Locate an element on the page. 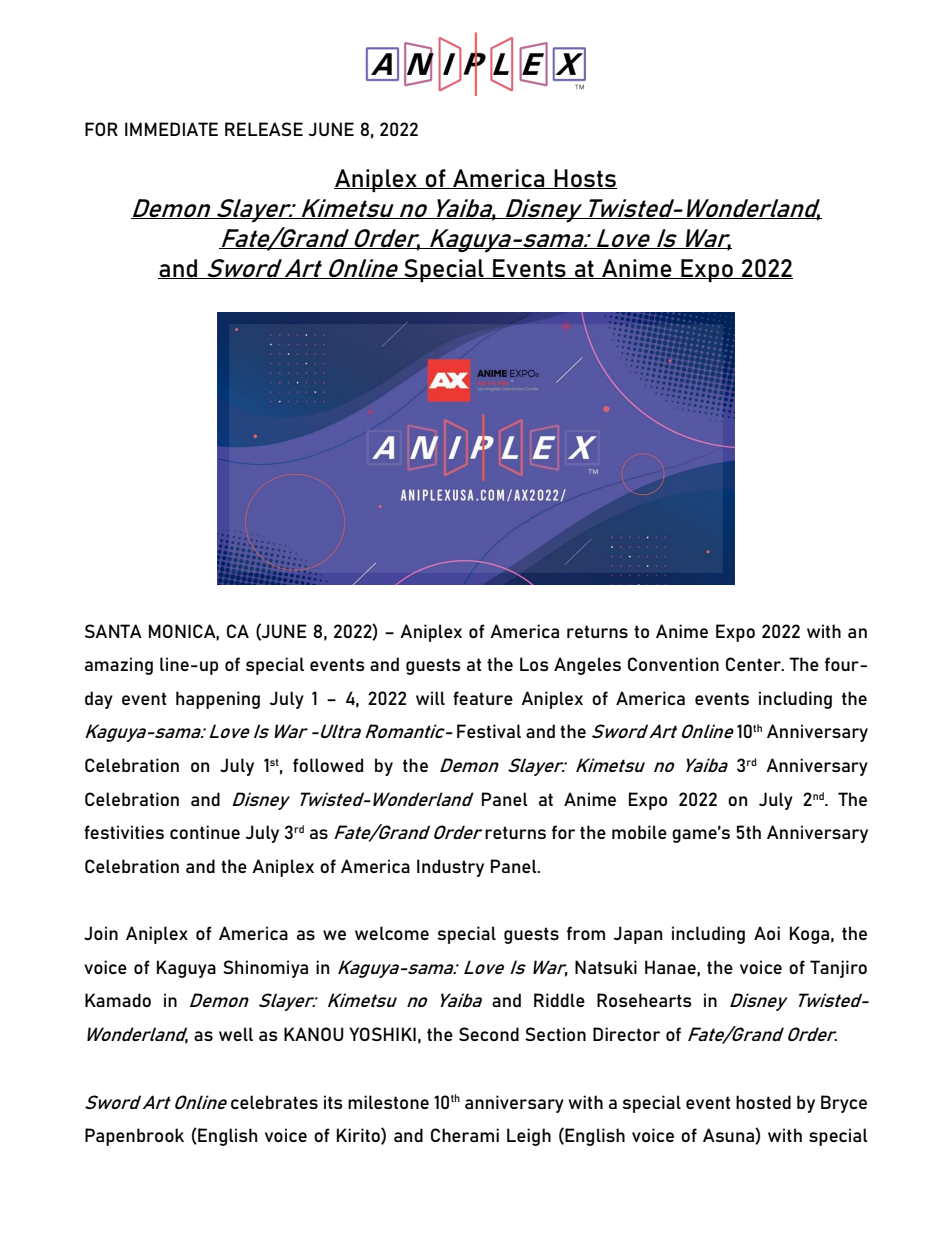 The image size is (952, 1233). Industry is located at coordinates (450, 868).
